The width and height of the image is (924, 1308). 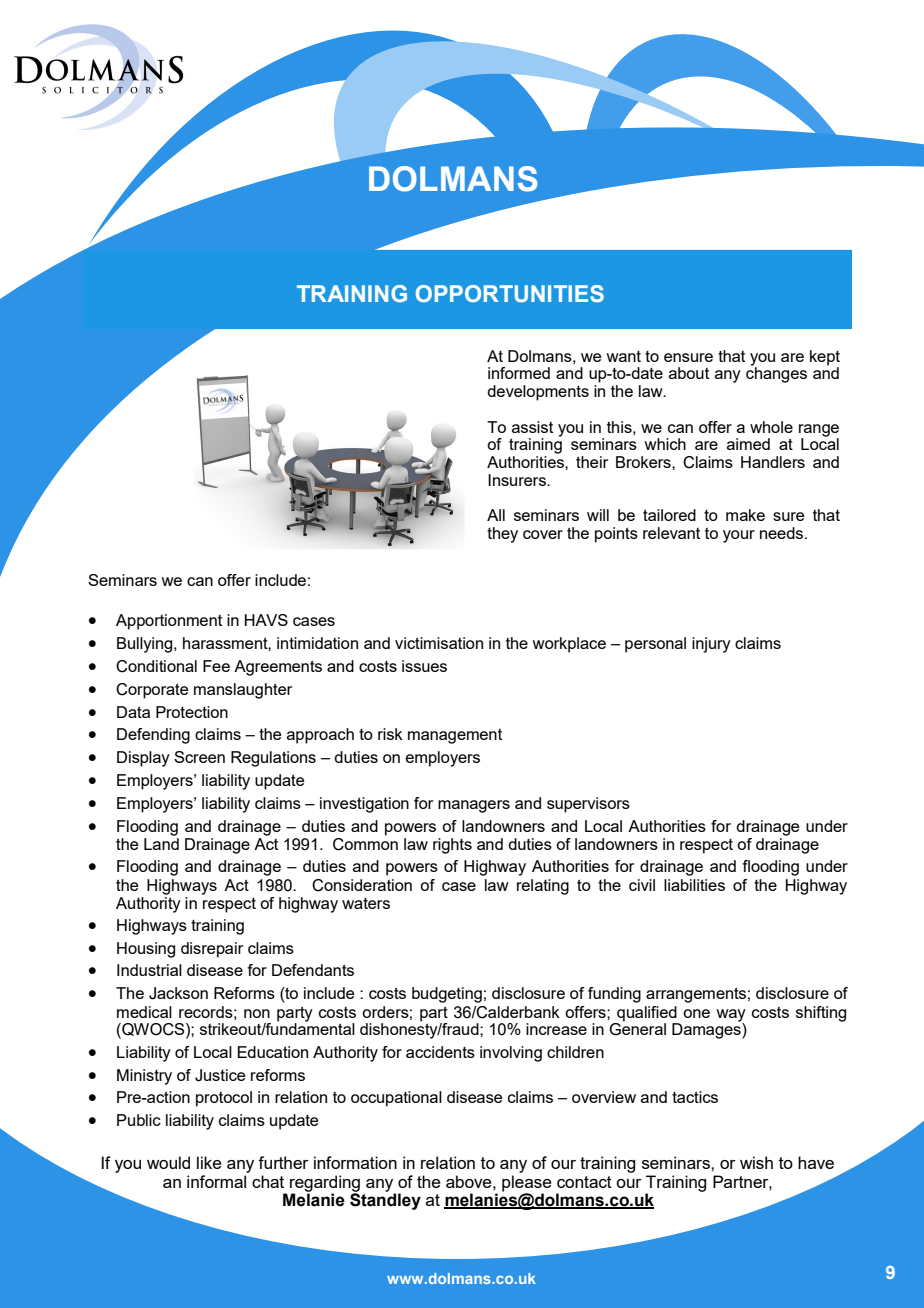 What do you see at coordinates (776, 374) in the image?
I see `changes` at bounding box center [776, 374].
